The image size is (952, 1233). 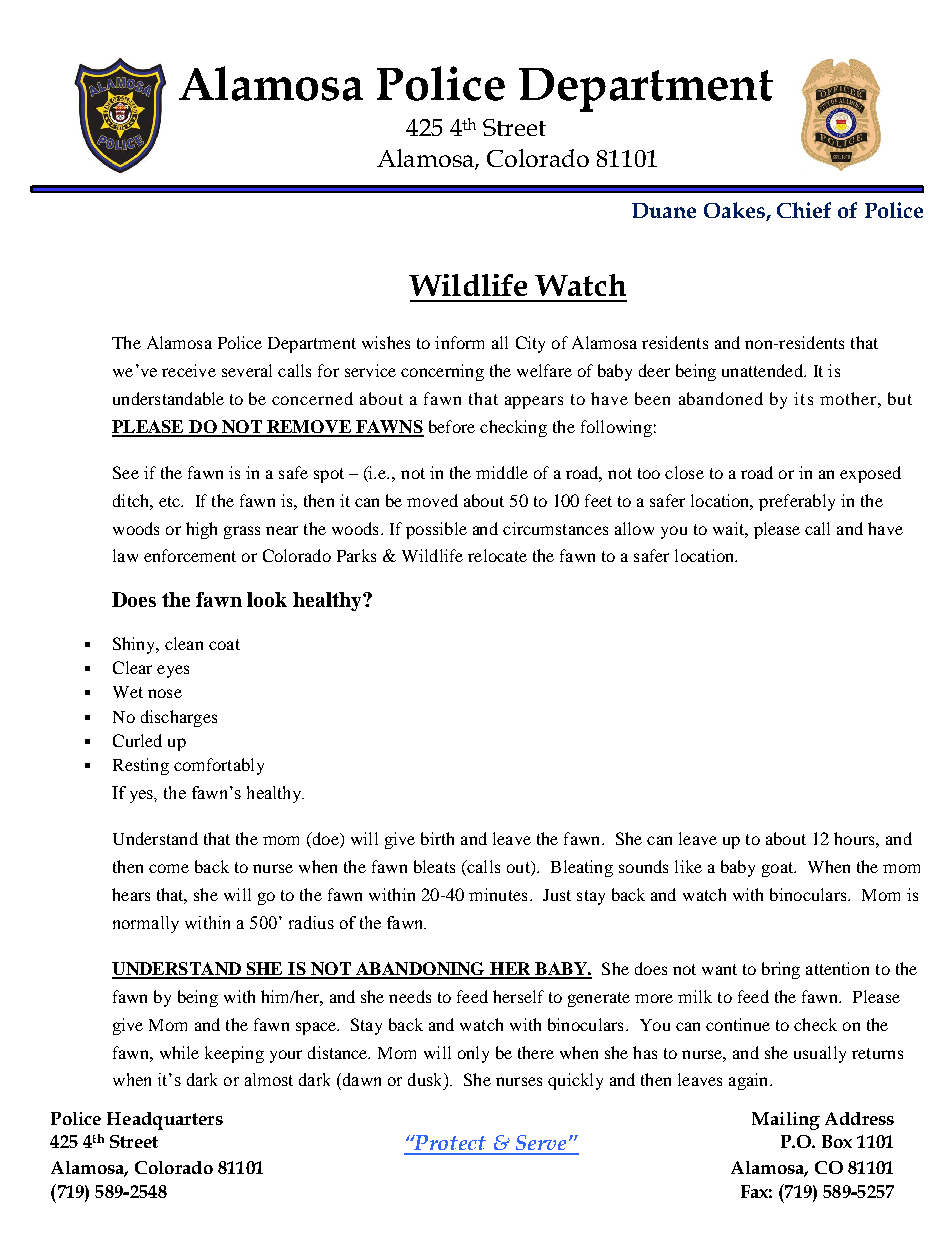 What do you see at coordinates (797, 502) in the screenshot?
I see `preferably` at bounding box center [797, 502].
